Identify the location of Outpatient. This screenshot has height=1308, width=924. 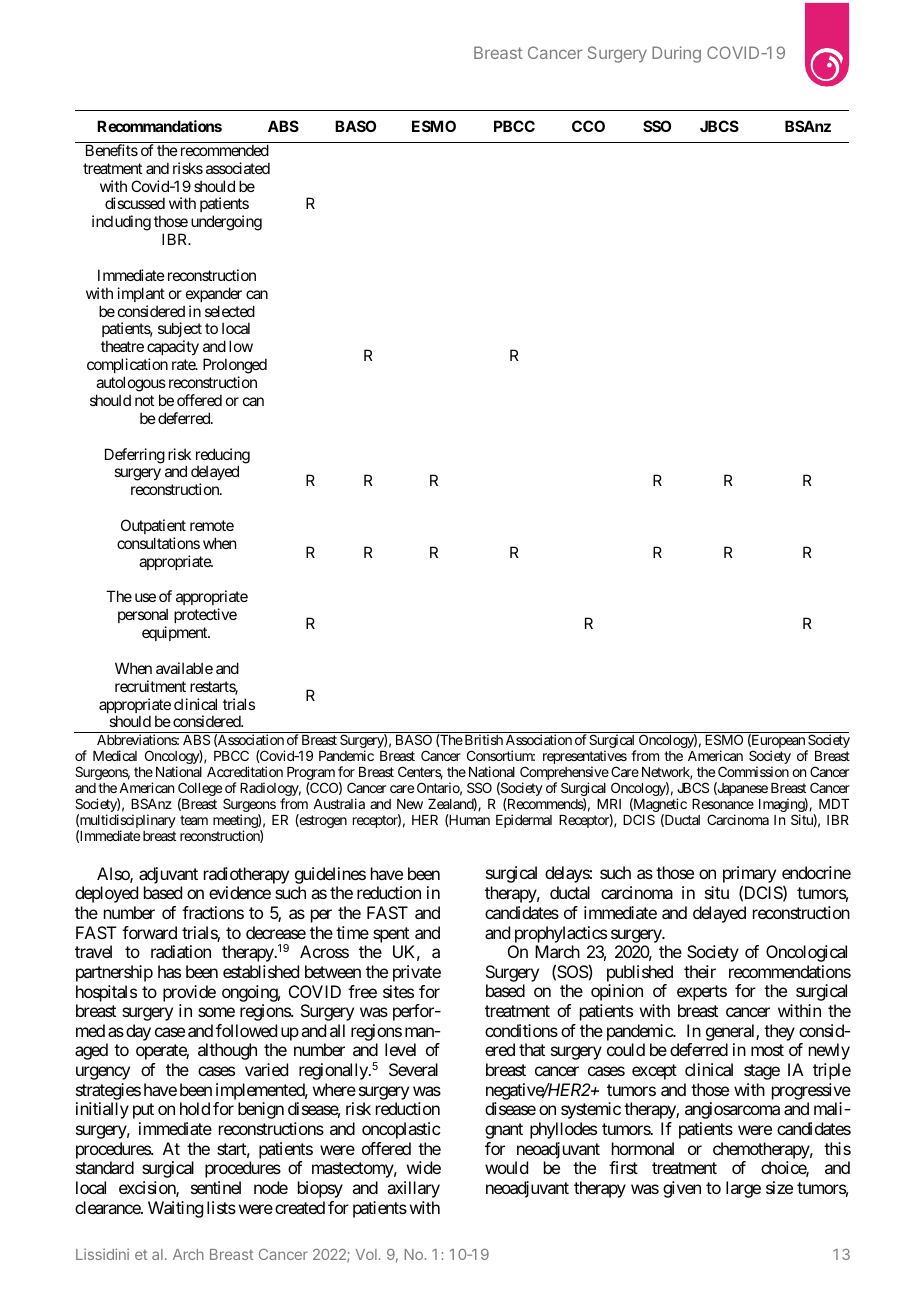
(153, 526).
